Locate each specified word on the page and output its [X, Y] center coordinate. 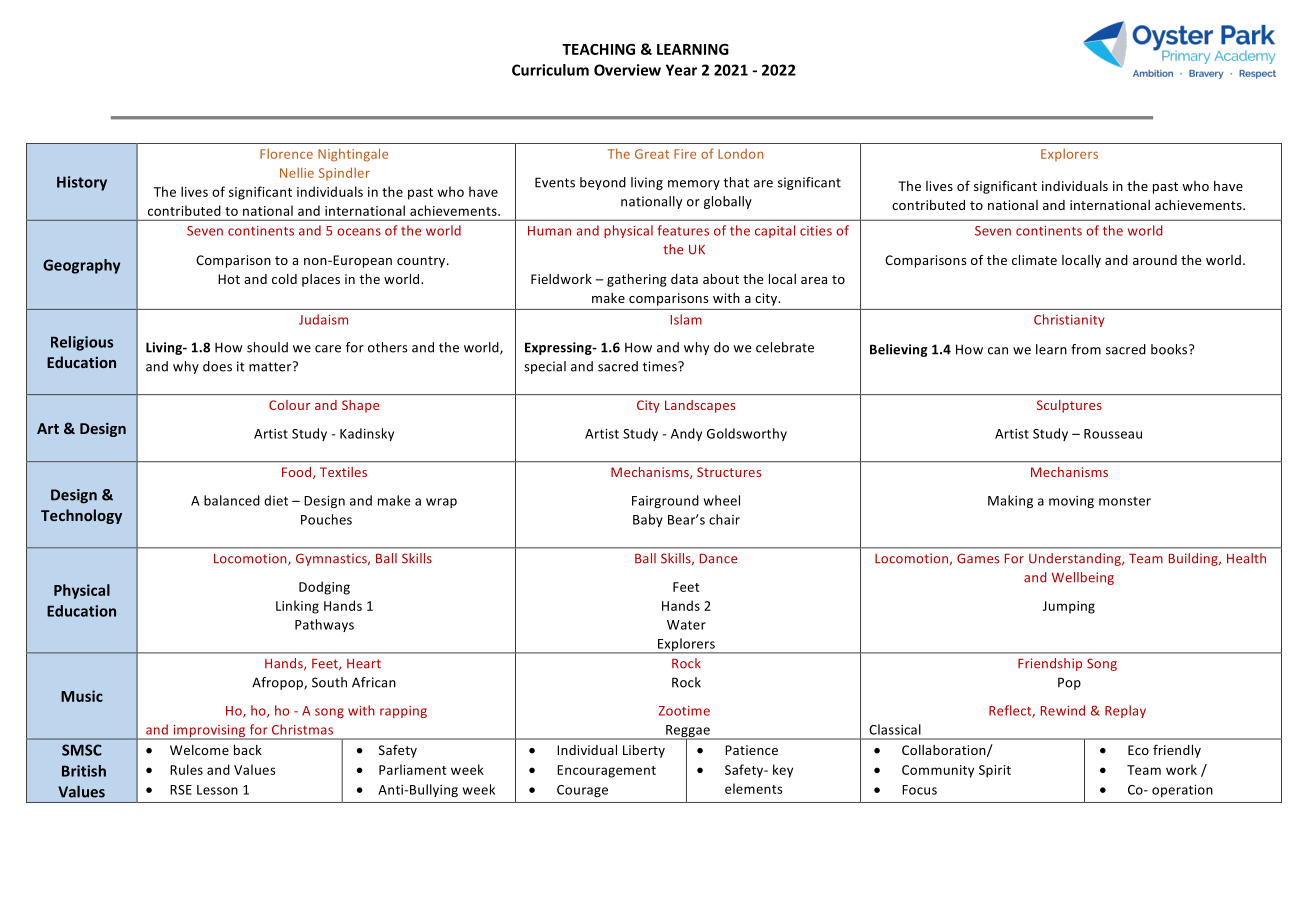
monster [1125, 501]
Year [681, 70]
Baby [648, 520]
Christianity [1069, 320]
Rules [186, 769]
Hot [229, 279]
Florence [286, 153]
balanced [232, 500]
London [740, 154]
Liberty [644, 751]
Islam [686, 319]
